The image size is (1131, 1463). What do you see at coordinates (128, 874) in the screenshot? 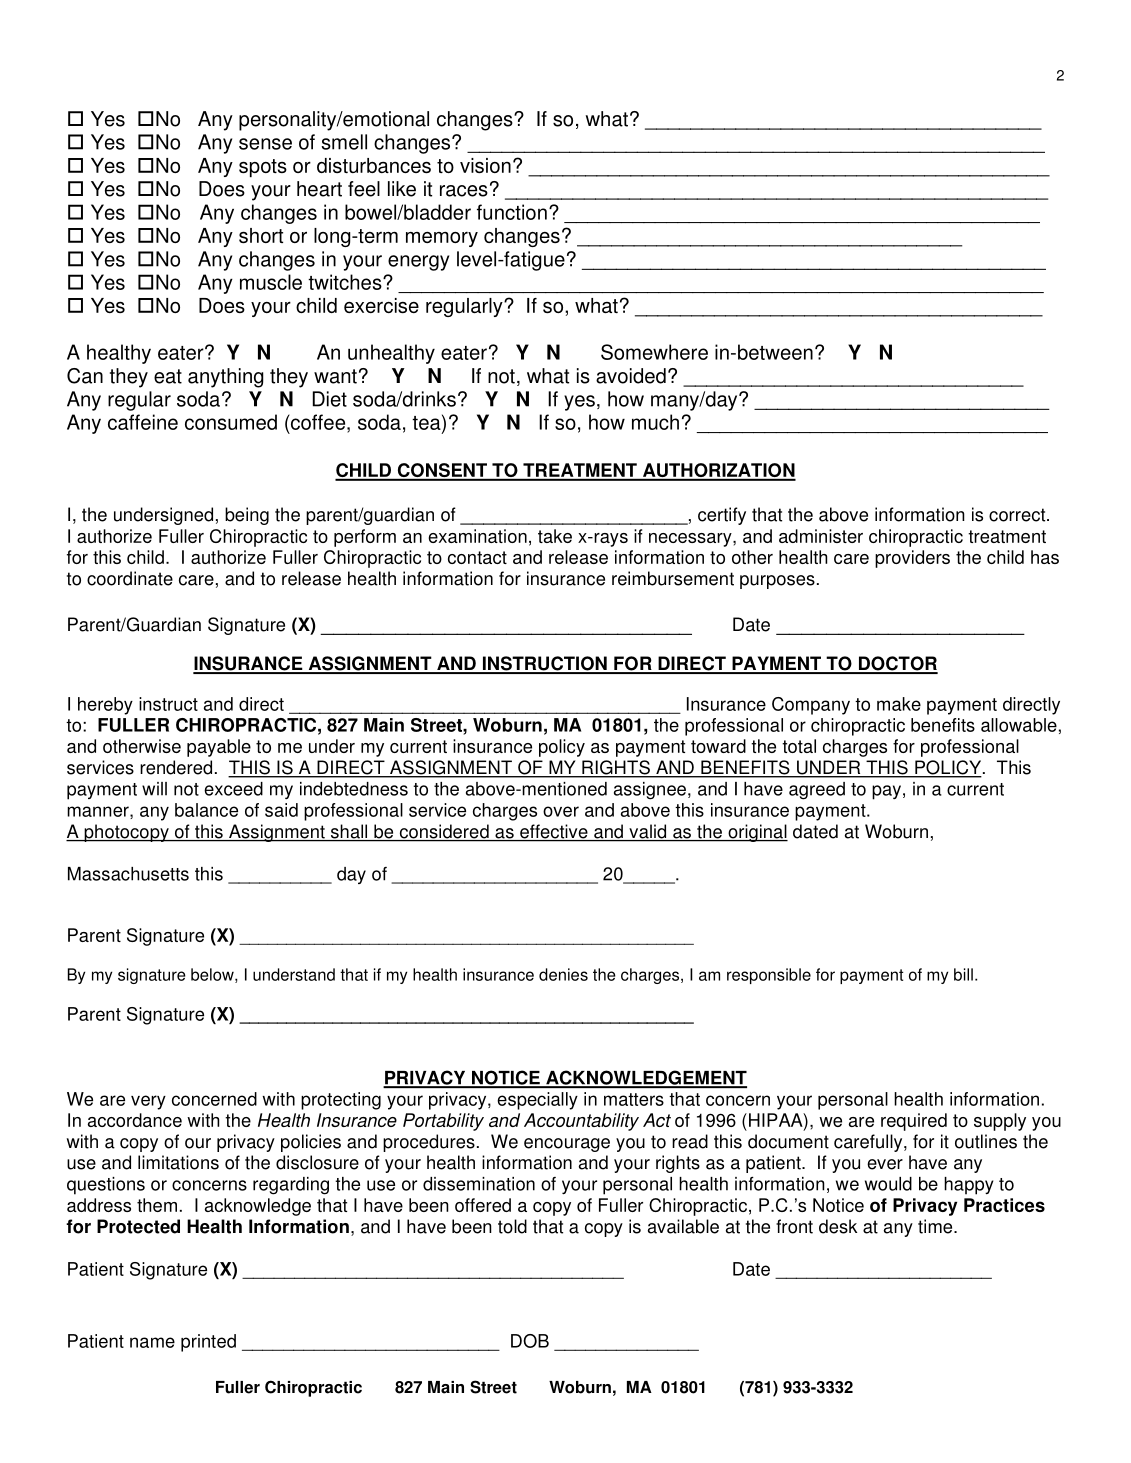
I see `Massachusetts` at bounding box center [128, 874].
